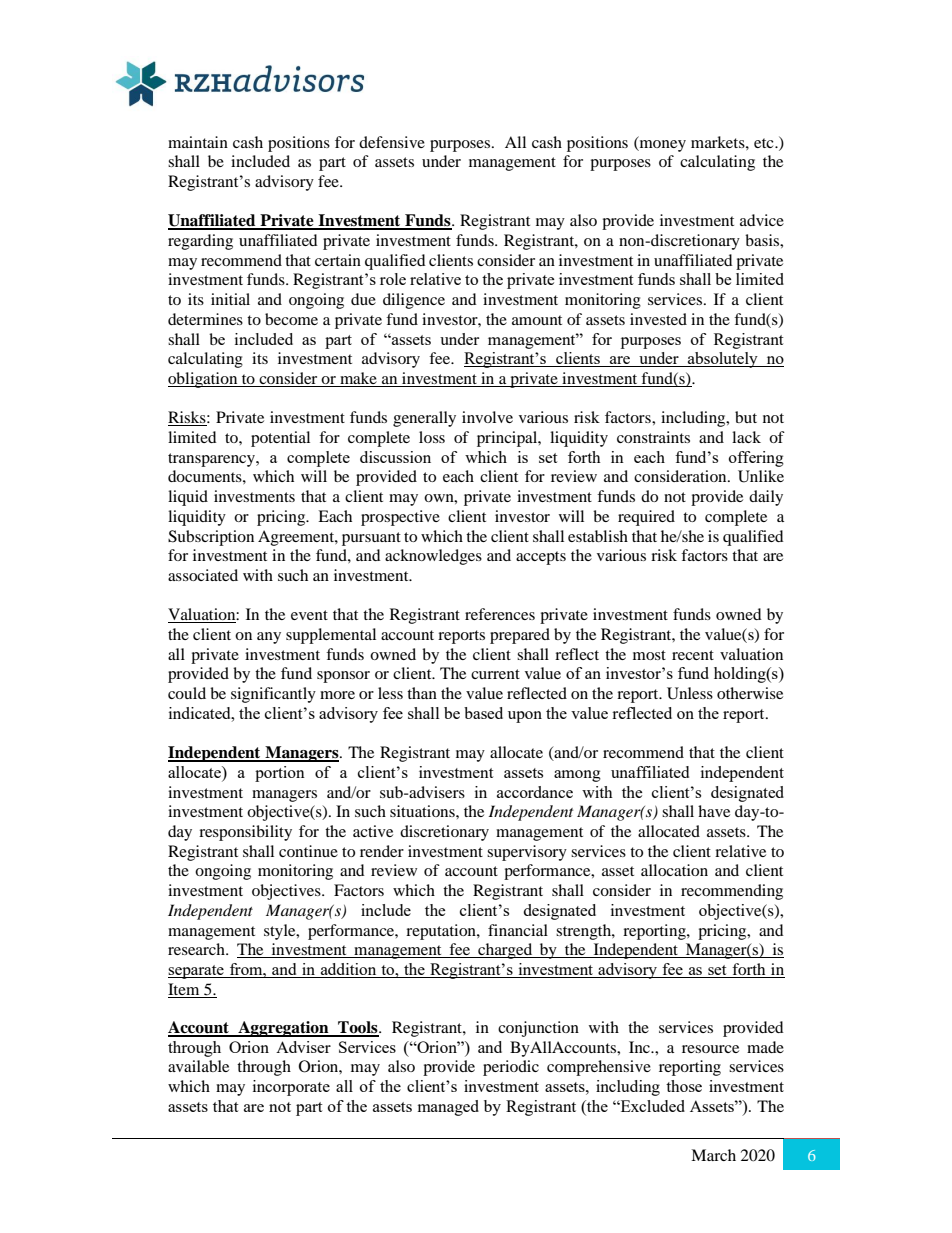  Describe the element at coordinates (646, 518) in the screenshot. I see `required` at that location.
